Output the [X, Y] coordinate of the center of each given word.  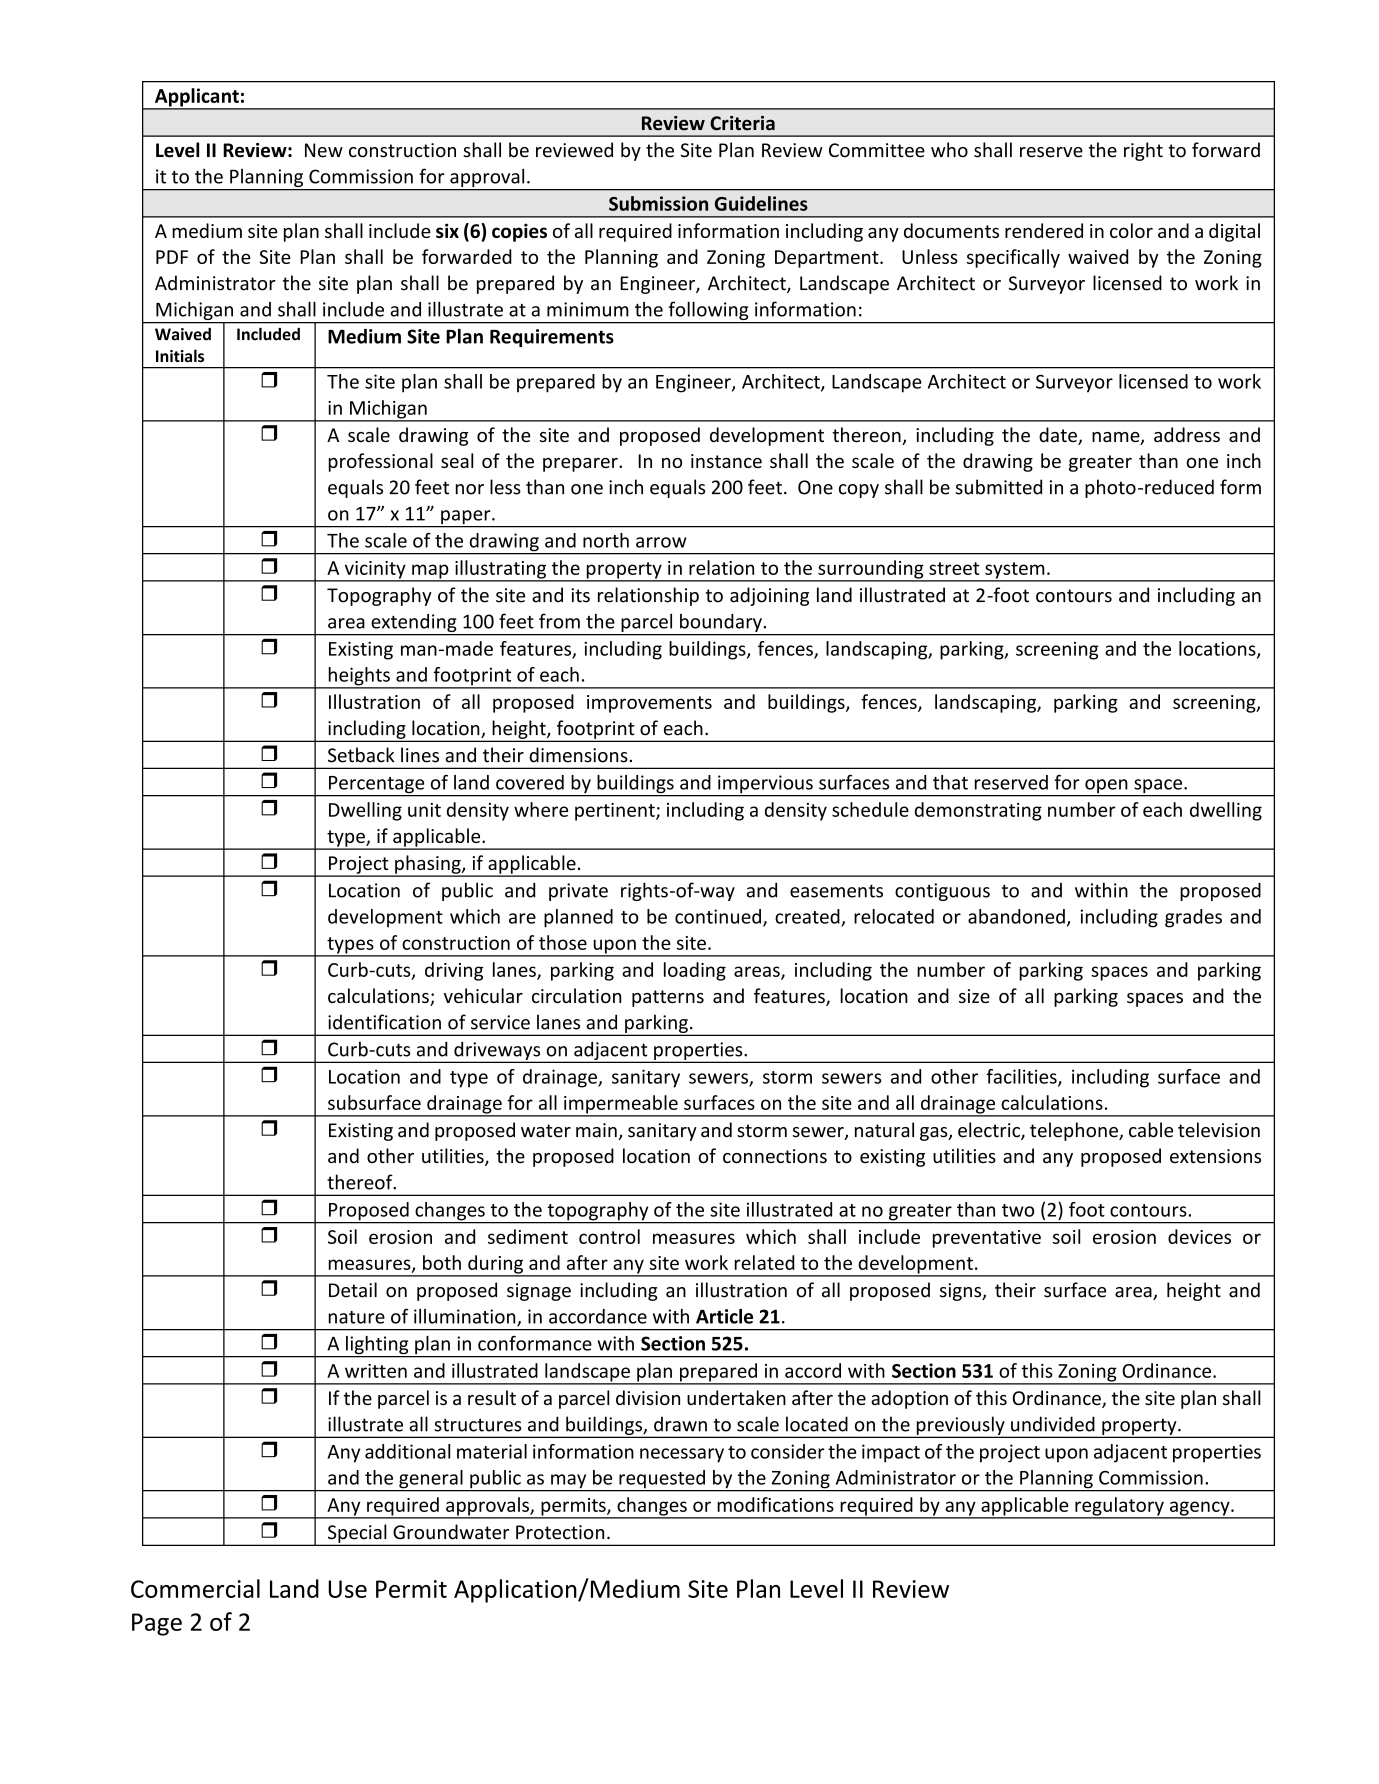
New [324, 150]
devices [1199, 1236]
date [1059, 436]
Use [347, 1589]
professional [381, 462]
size [974, 996]
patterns [668, 998]
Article [724, 1316]
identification [384, 1022]
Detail [353, 1290]
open [1106, 787]
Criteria [742, 123]
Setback [361, 755]
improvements [649, 704]
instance [726, 461]
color [1131, 230]
